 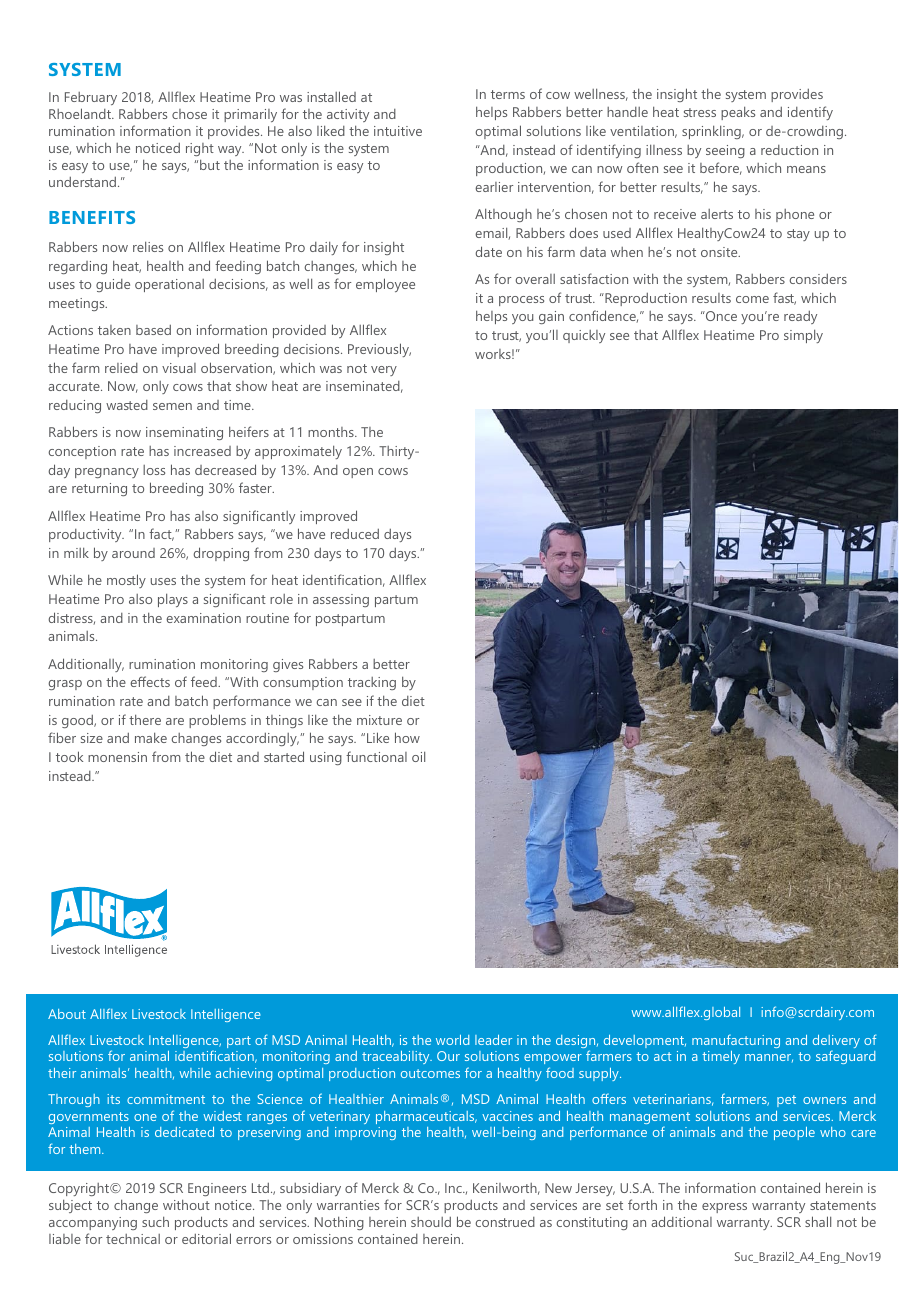 I want to click on such, so click(x=155, y=1221).
